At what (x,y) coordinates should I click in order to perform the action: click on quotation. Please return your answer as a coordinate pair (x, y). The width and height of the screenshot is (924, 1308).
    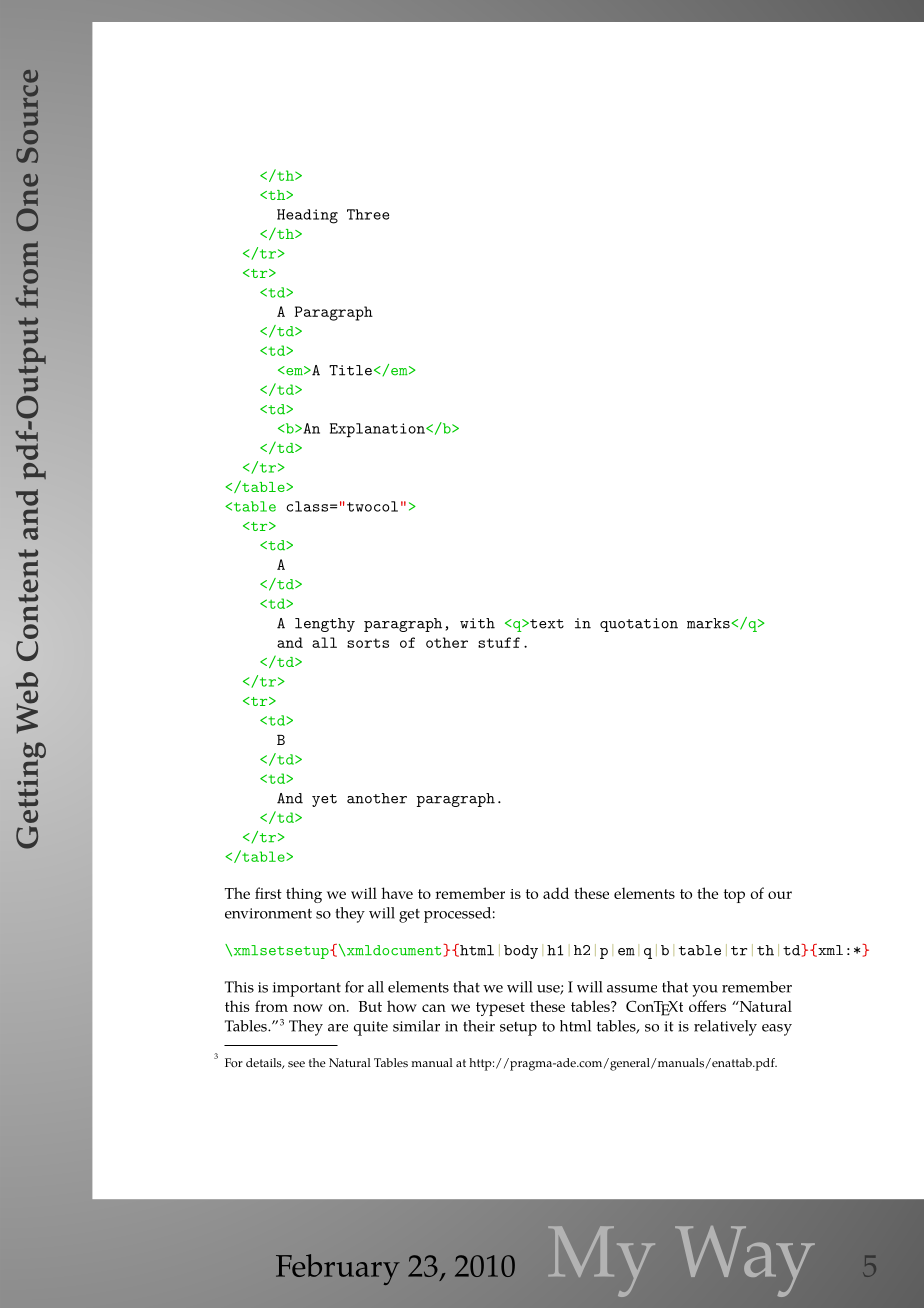
    Looking at the image, I should click on (639, 625).
